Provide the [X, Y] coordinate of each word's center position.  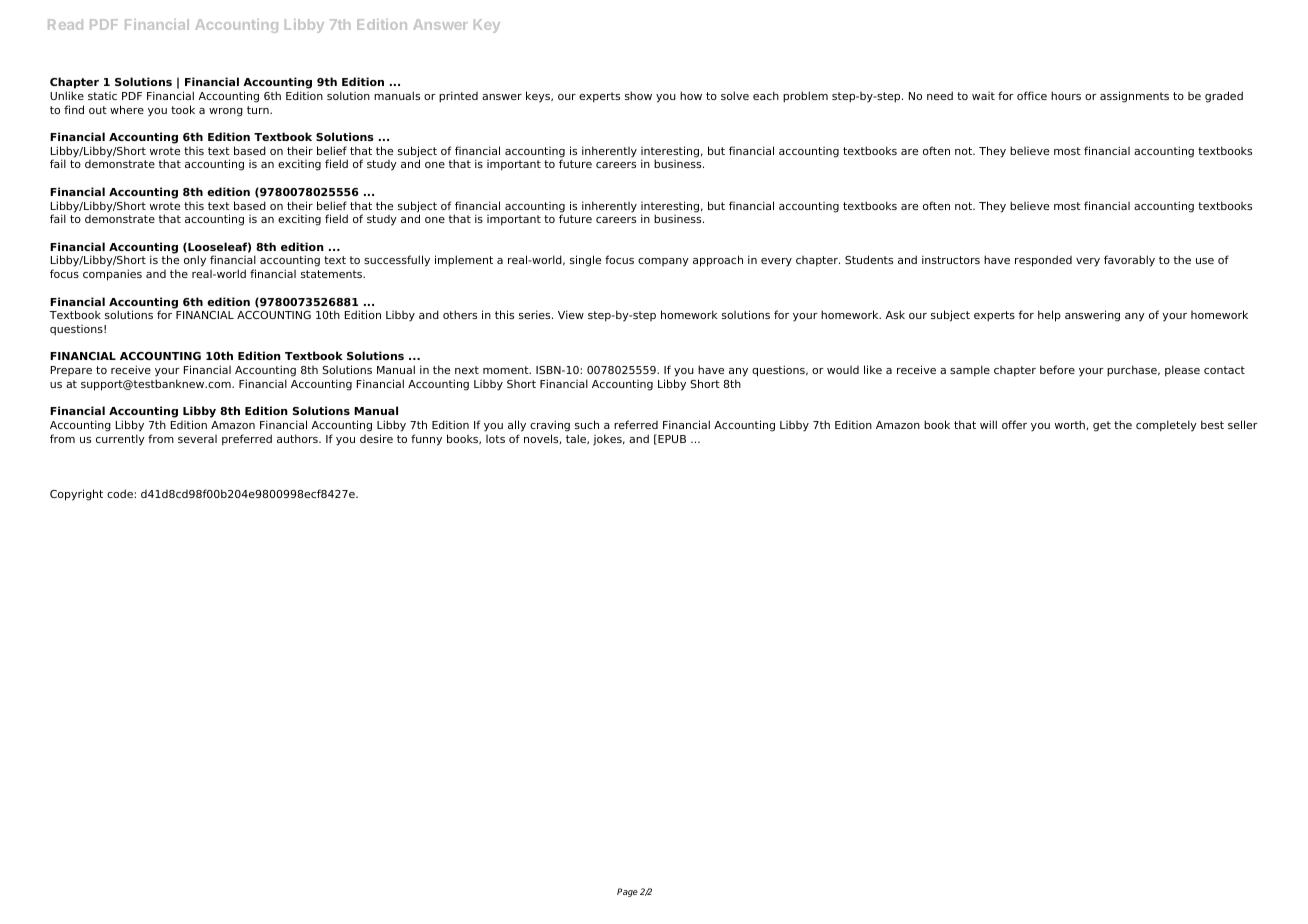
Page [627, 892]
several [197, 439]
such [587, 424]
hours [1066, 95]
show [638, 95]
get [1102, 426]
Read [65, 24]
